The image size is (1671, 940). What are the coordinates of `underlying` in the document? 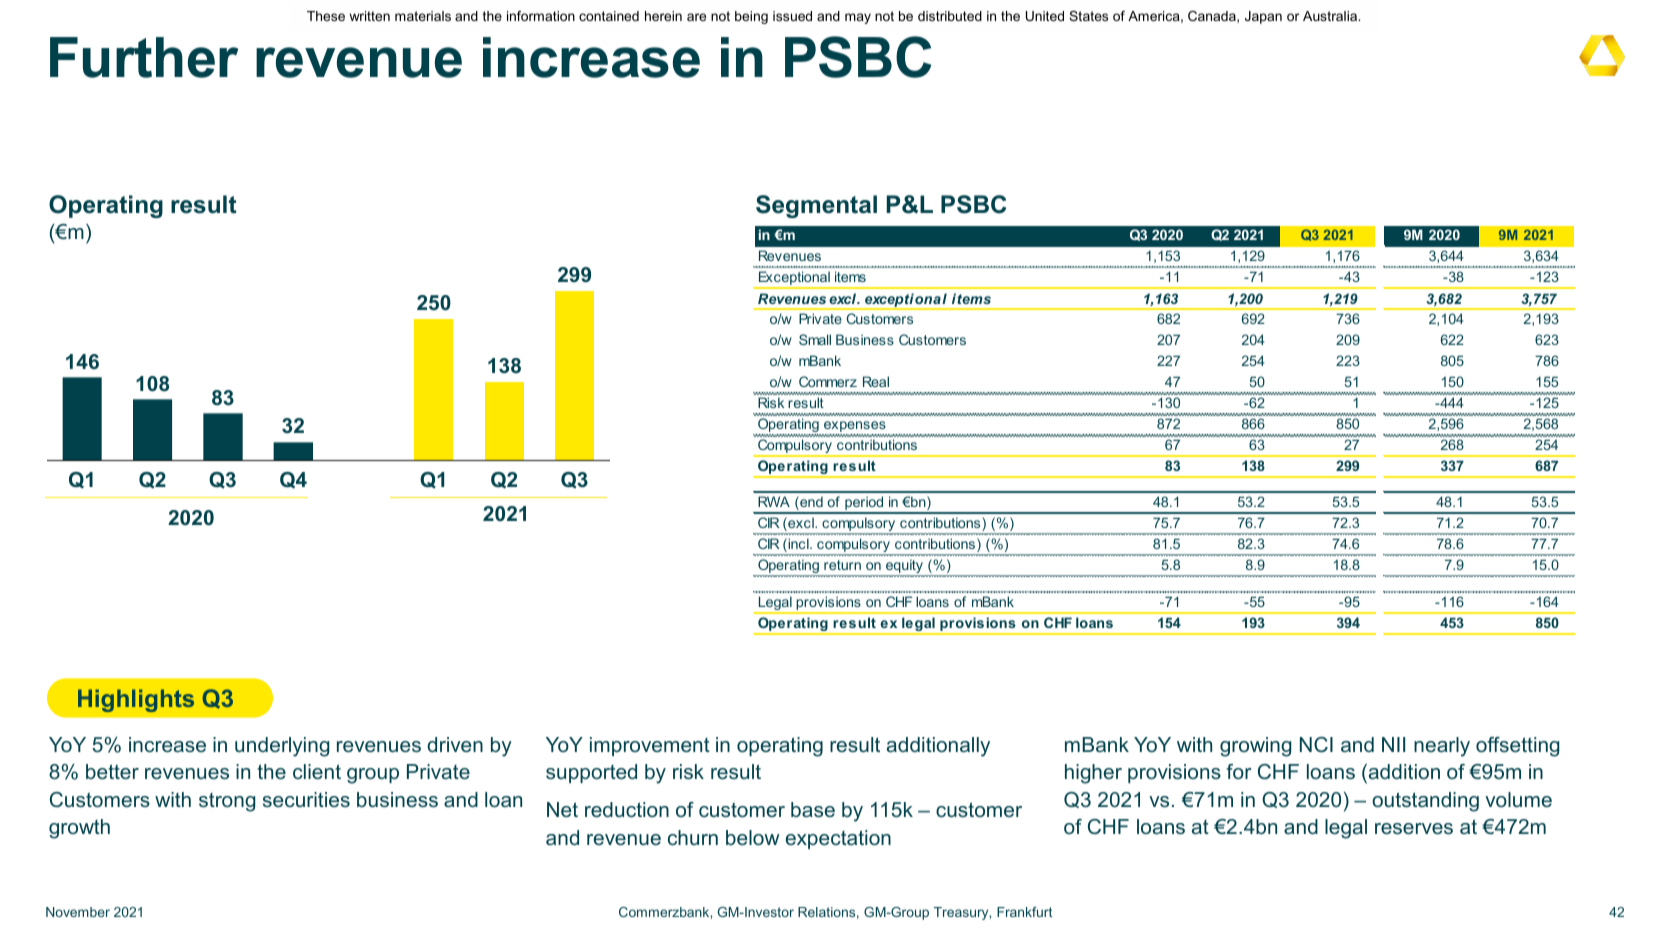 It's located at (282, 747).
